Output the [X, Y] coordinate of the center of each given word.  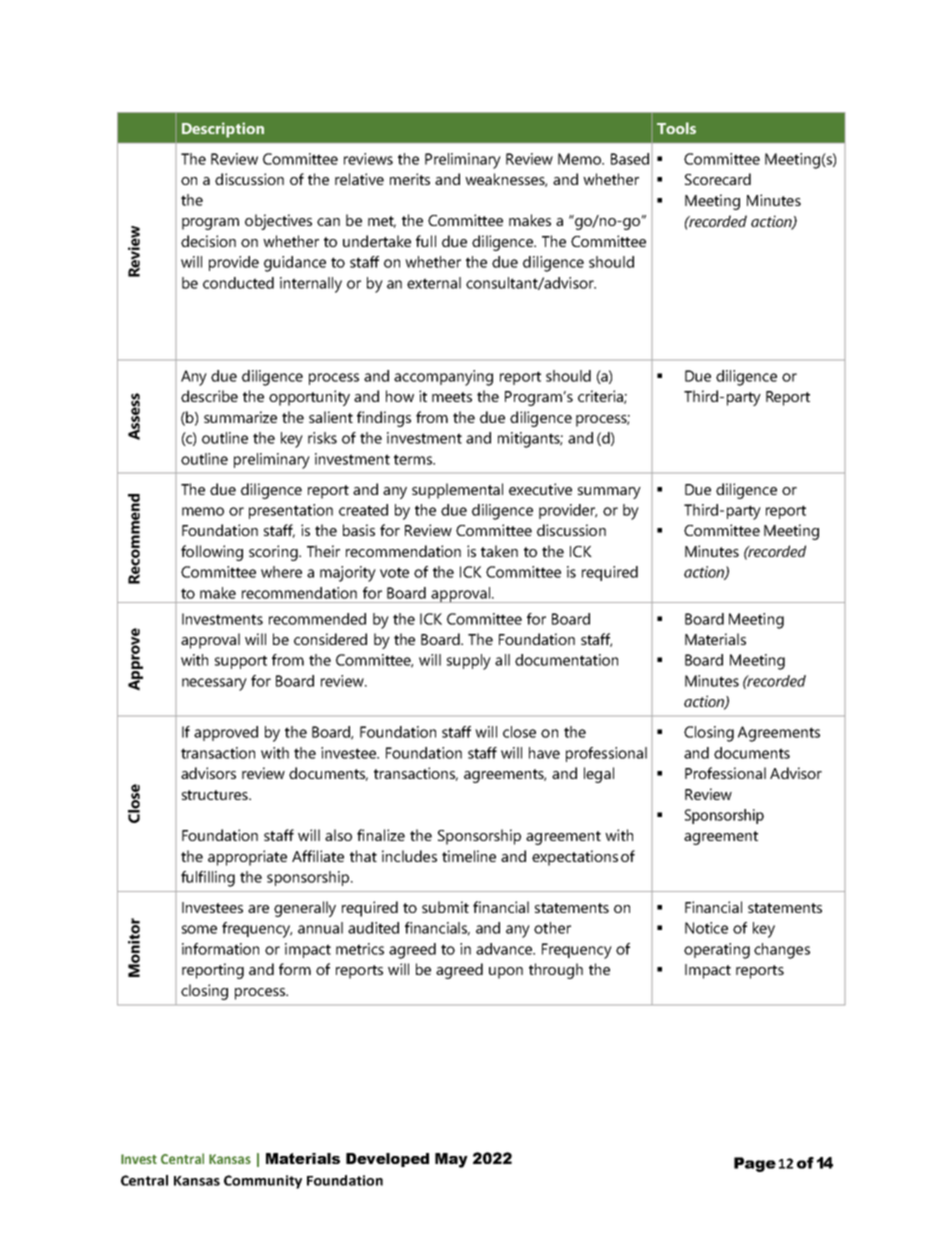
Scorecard [718, 179]
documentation [566, 660]
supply [469, 662]
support [241, 662]
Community [263, 1182]
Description [223, 130]
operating [717, 951]
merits [410, 179]
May [451, 1160]
